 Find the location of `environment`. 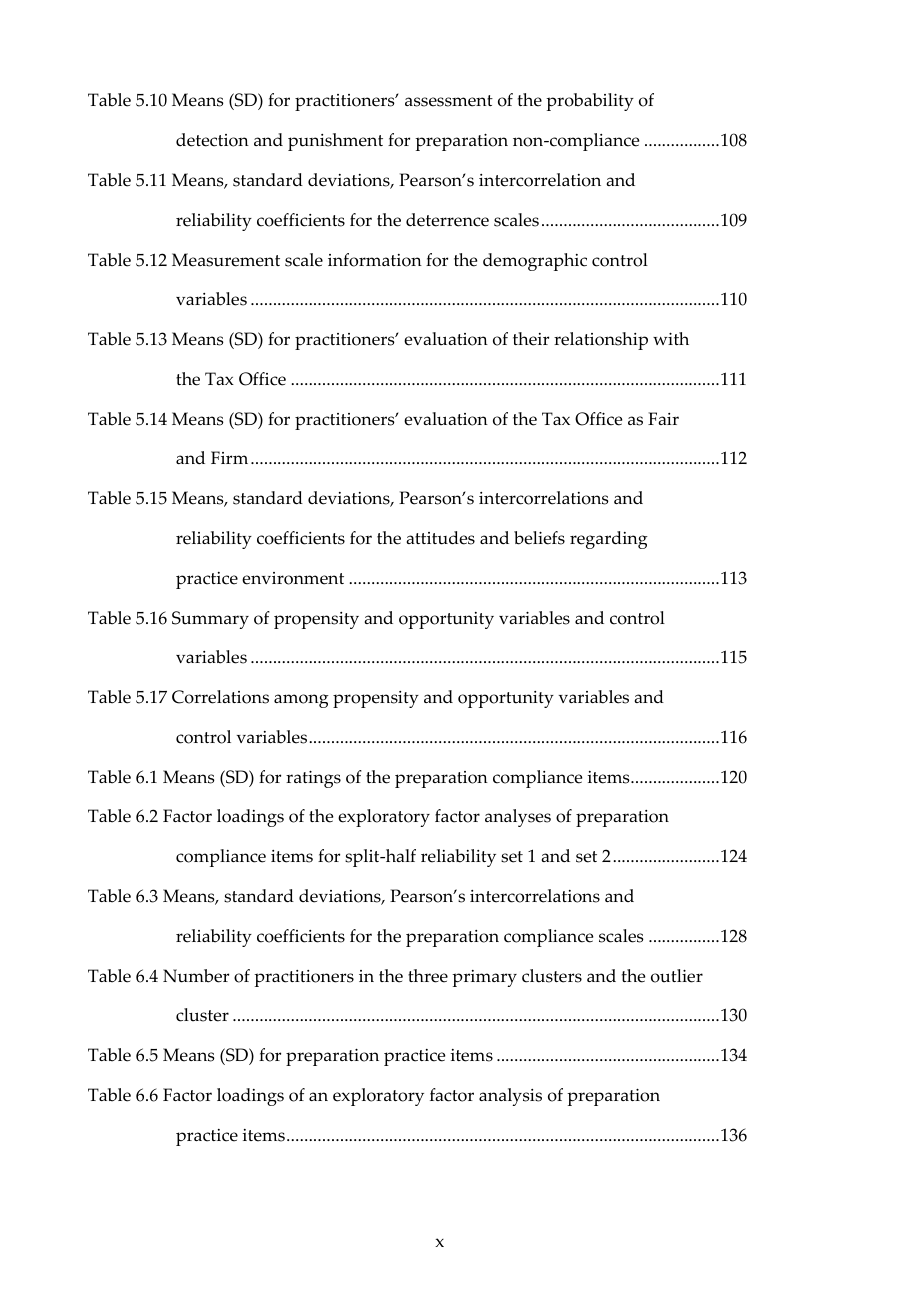

environment is located at coordinates (293, 578).
